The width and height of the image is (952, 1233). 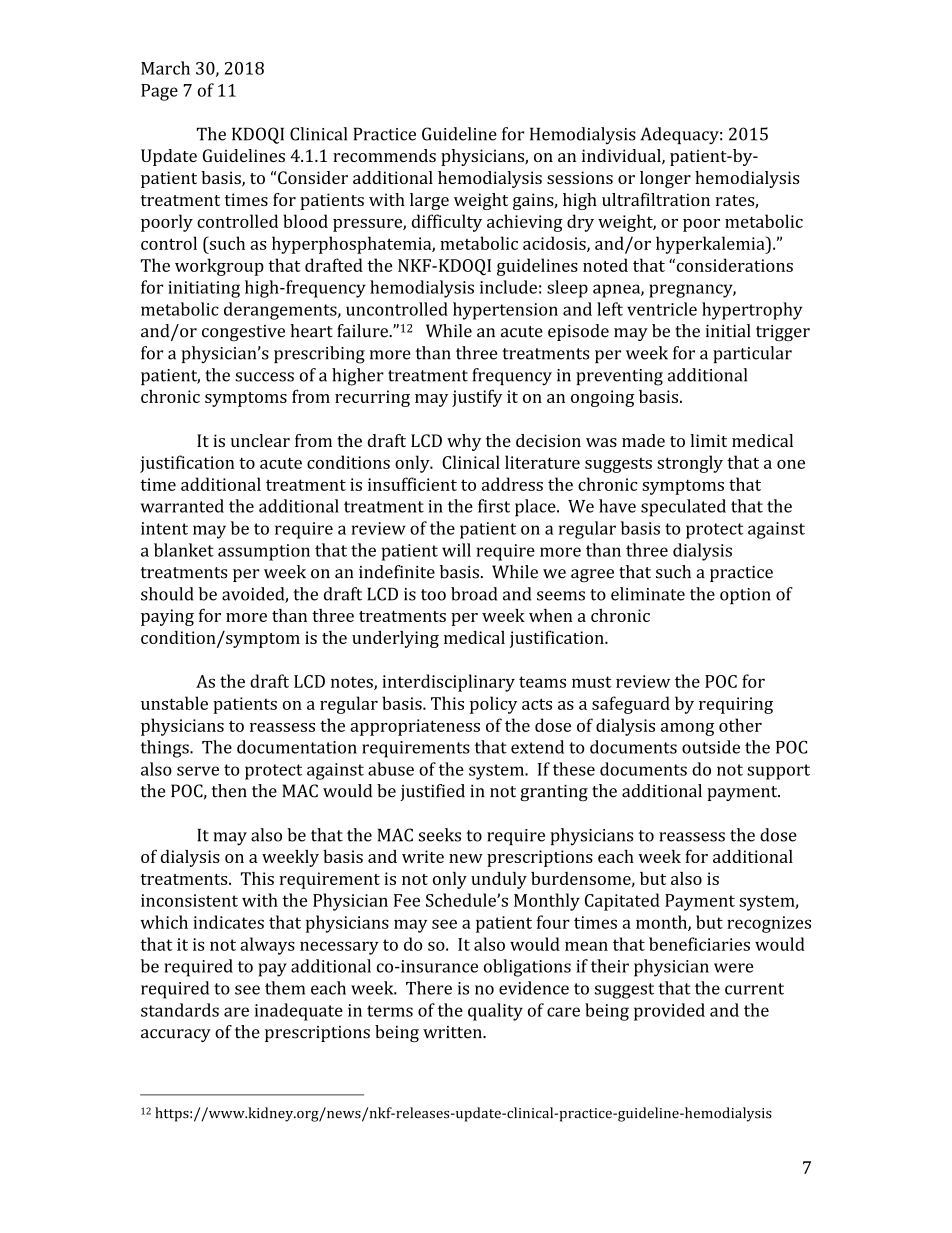 I want to click on will, so click(x=456, y=550).
